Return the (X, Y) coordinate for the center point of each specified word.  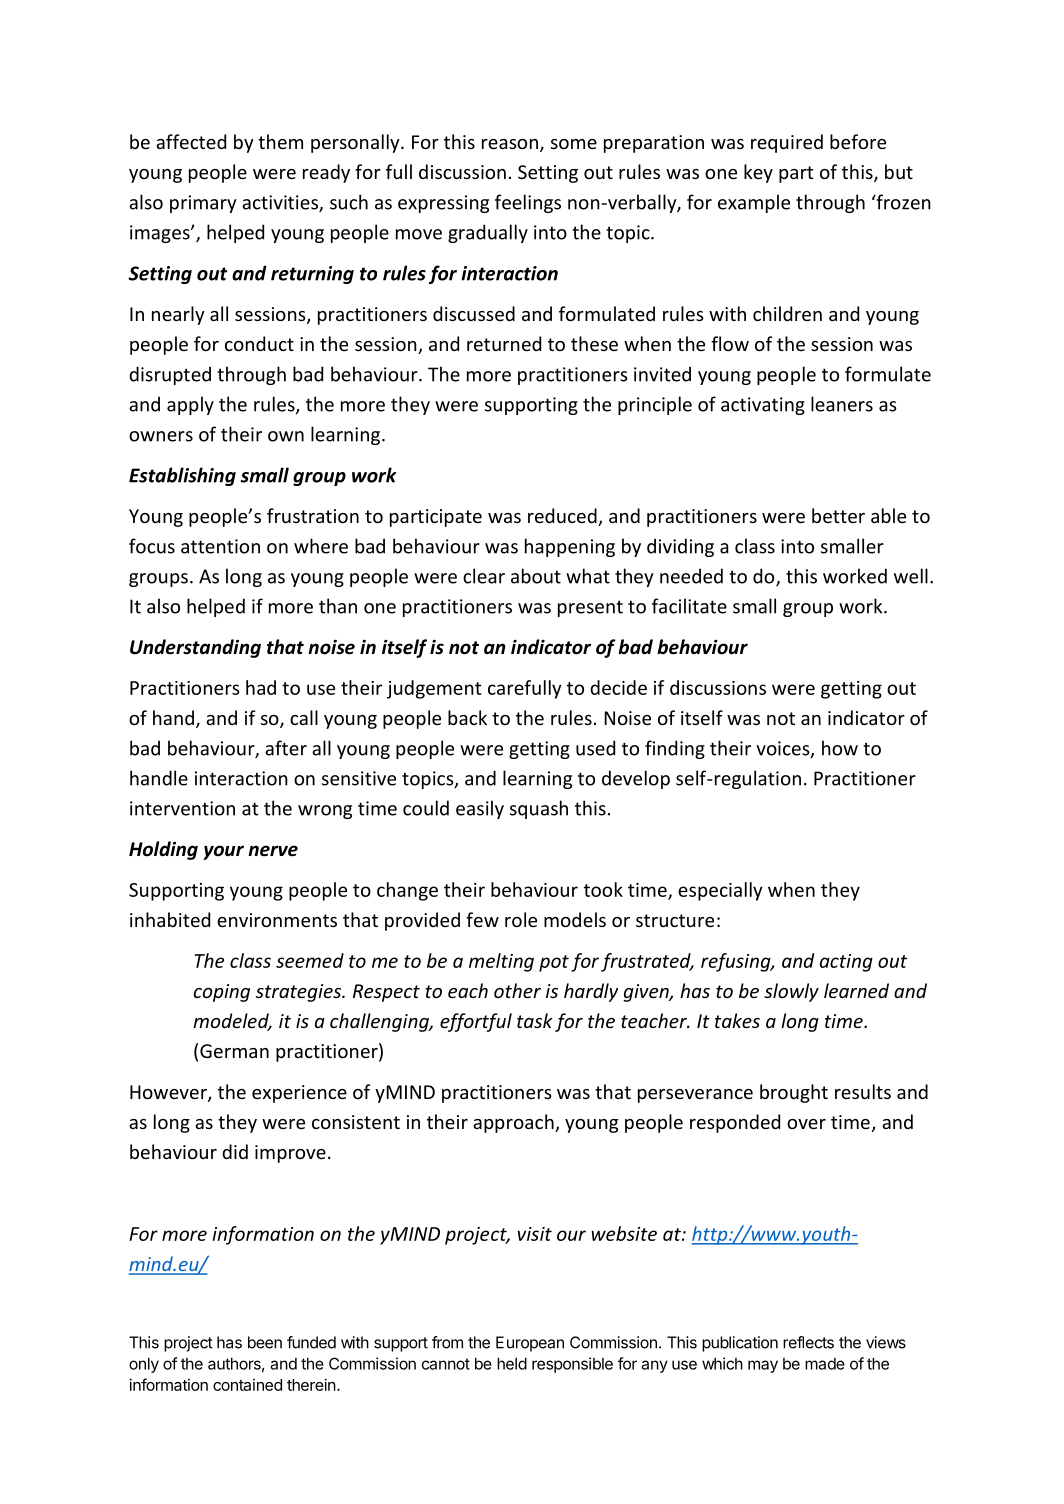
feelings (528, 203)
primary (203, 204)
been (265, 1342)
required (787, 143)
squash (539, 809)
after (286, 748)
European (530, 1344)
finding (675, 749)
